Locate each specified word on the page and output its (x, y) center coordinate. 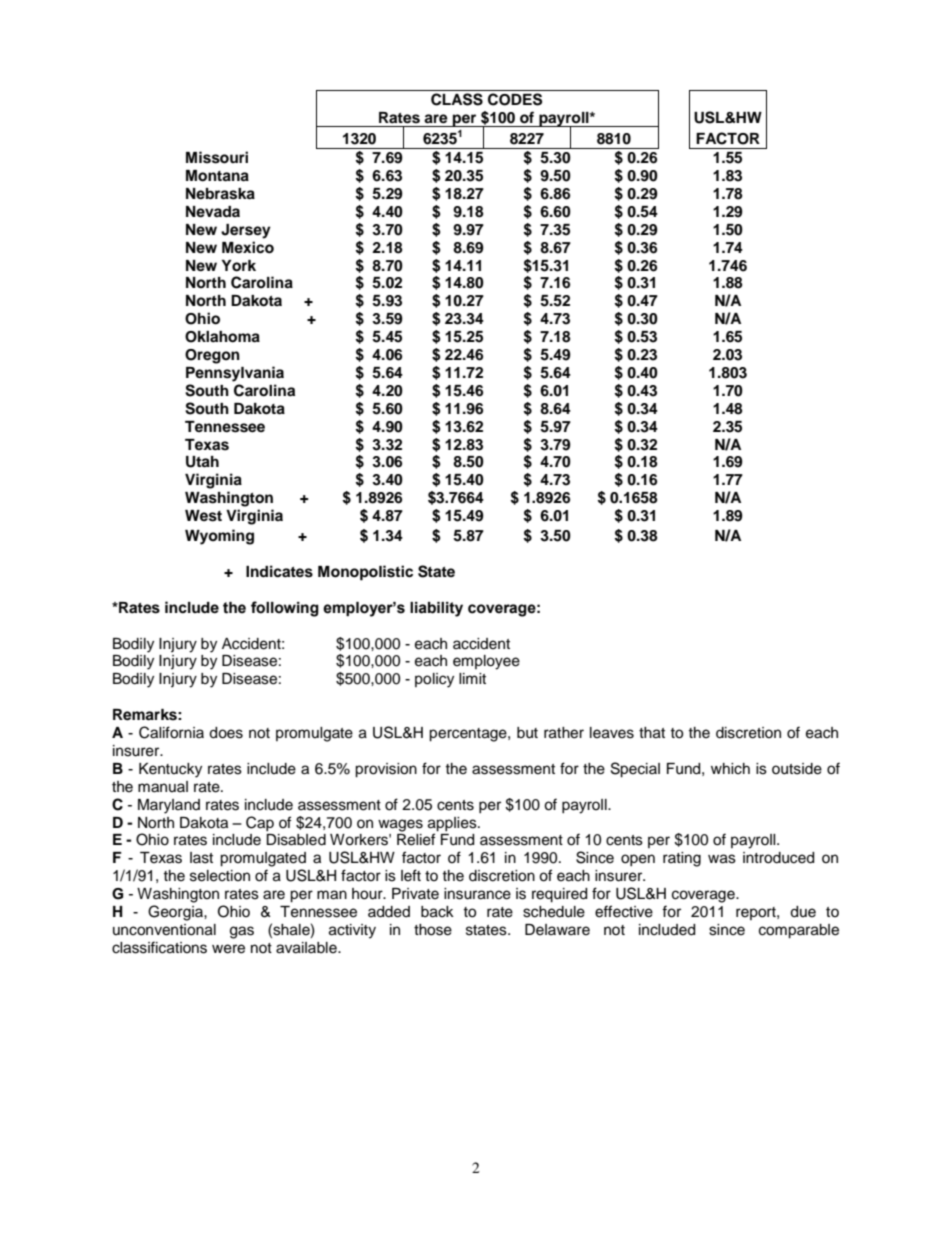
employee (486, 662)
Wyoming (219, 537)
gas (242, 932)
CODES (515, 99)
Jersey (246, 231)
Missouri (217, 157)
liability (436, 609)
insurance (477, 894)
